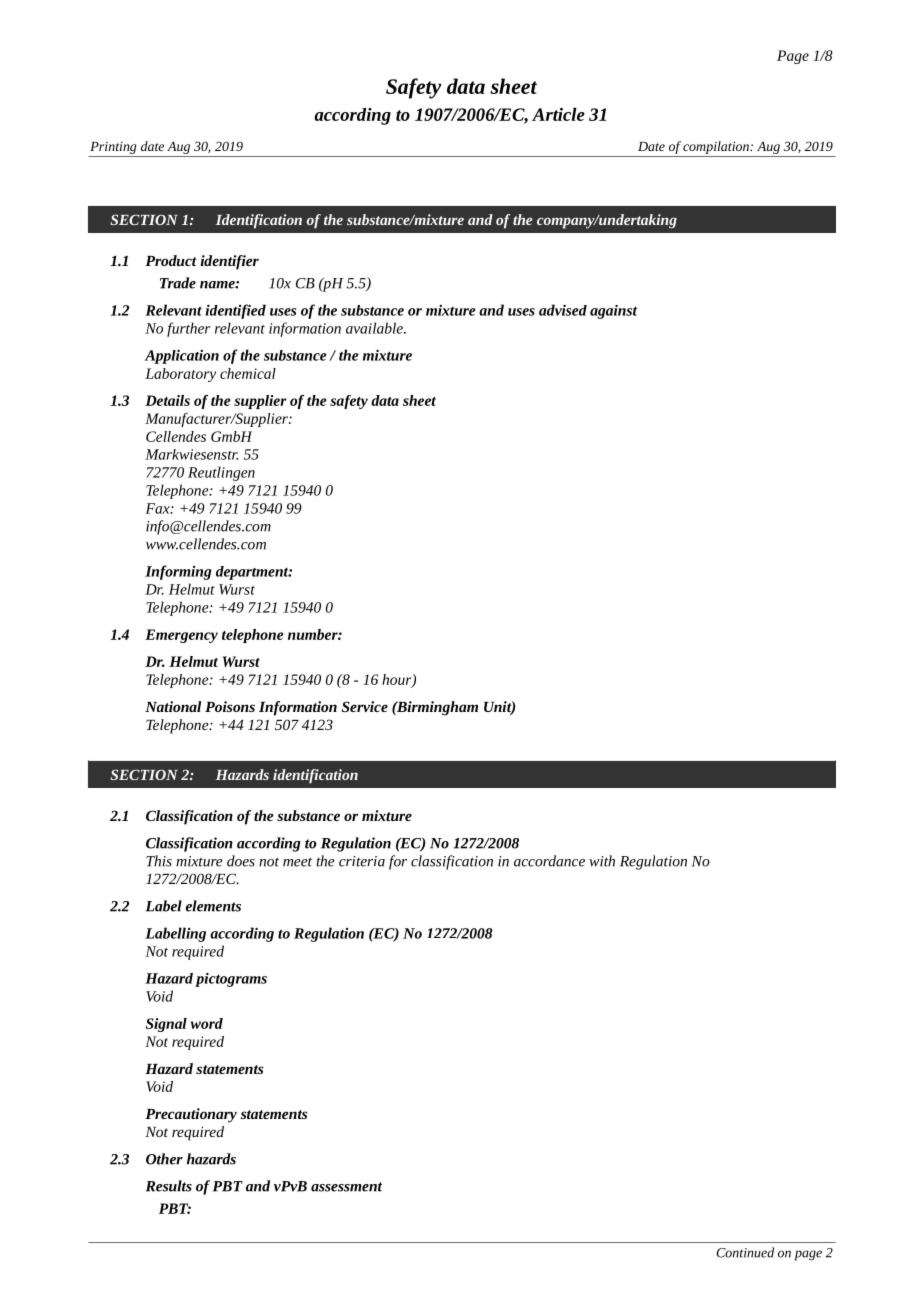 Image resolution: width=924 pixels, height=1308 pixels. Describe the element at coordinates (365, 706) in the image. I see `Service` at that location.
